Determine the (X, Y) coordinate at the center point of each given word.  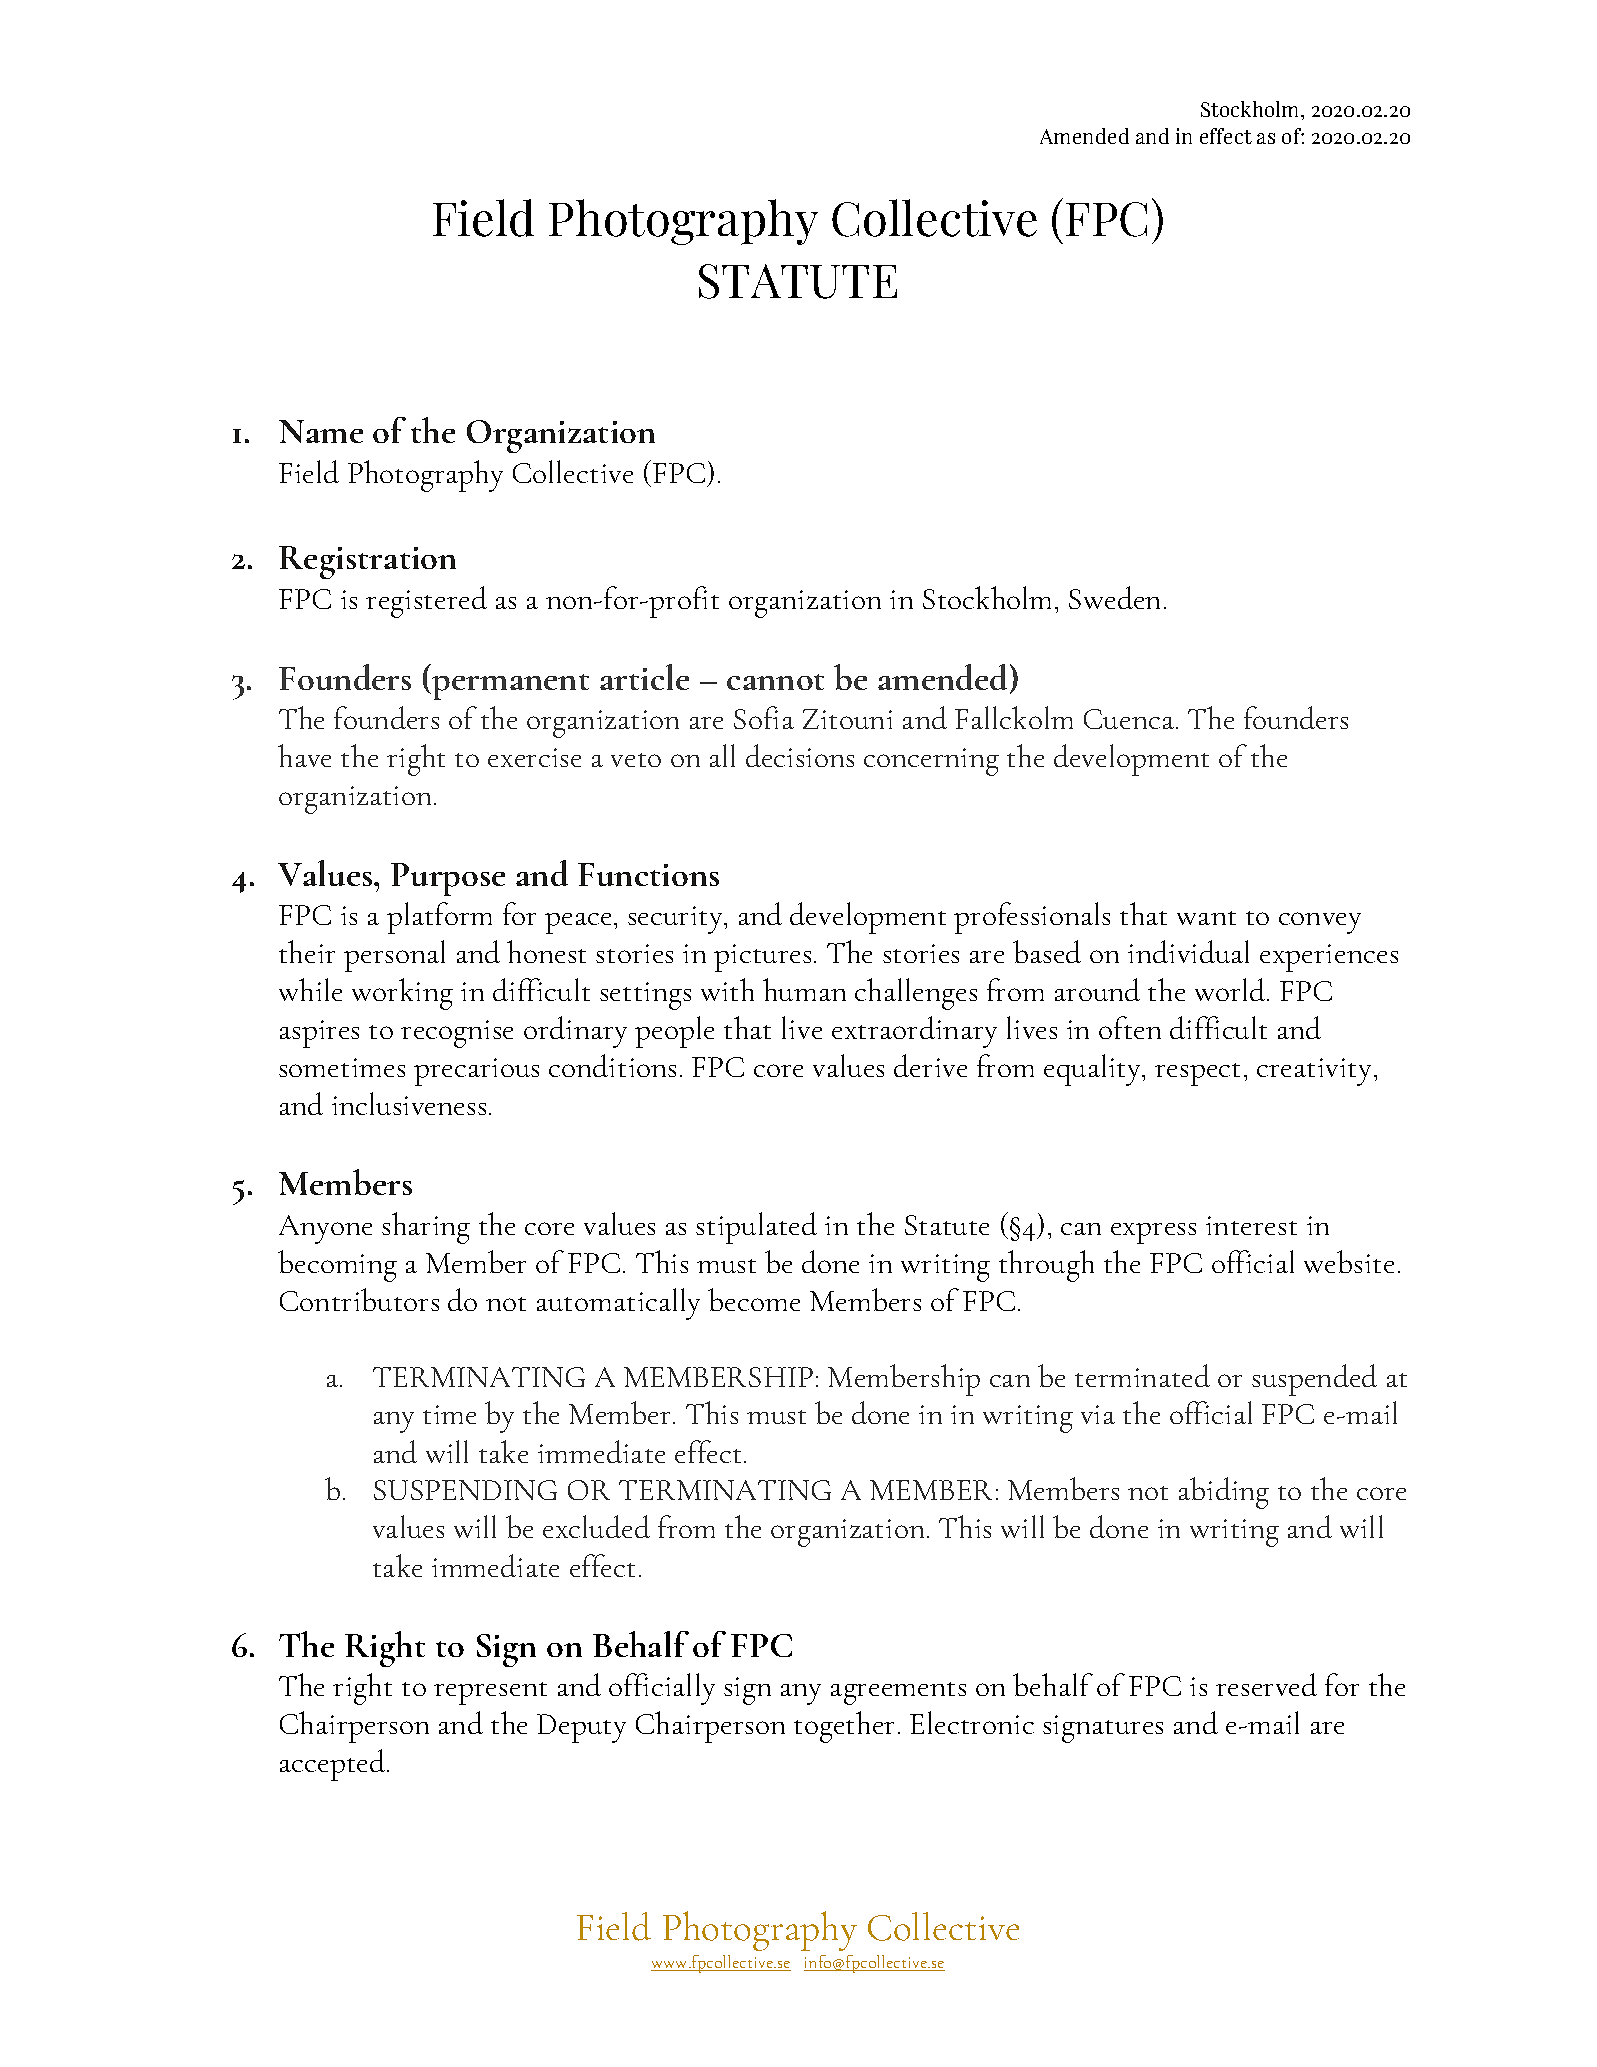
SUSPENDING (465, 1490)
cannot (775, 682)
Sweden (1114, 597)
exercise (534, 757)
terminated (1142, 1375)
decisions (800, 755)
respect (1197, 1074)
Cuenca (1130, 719)
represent (490, 1693)
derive (930, 1065)
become (754, 1299)
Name (321, 431)
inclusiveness (409, 1103)
